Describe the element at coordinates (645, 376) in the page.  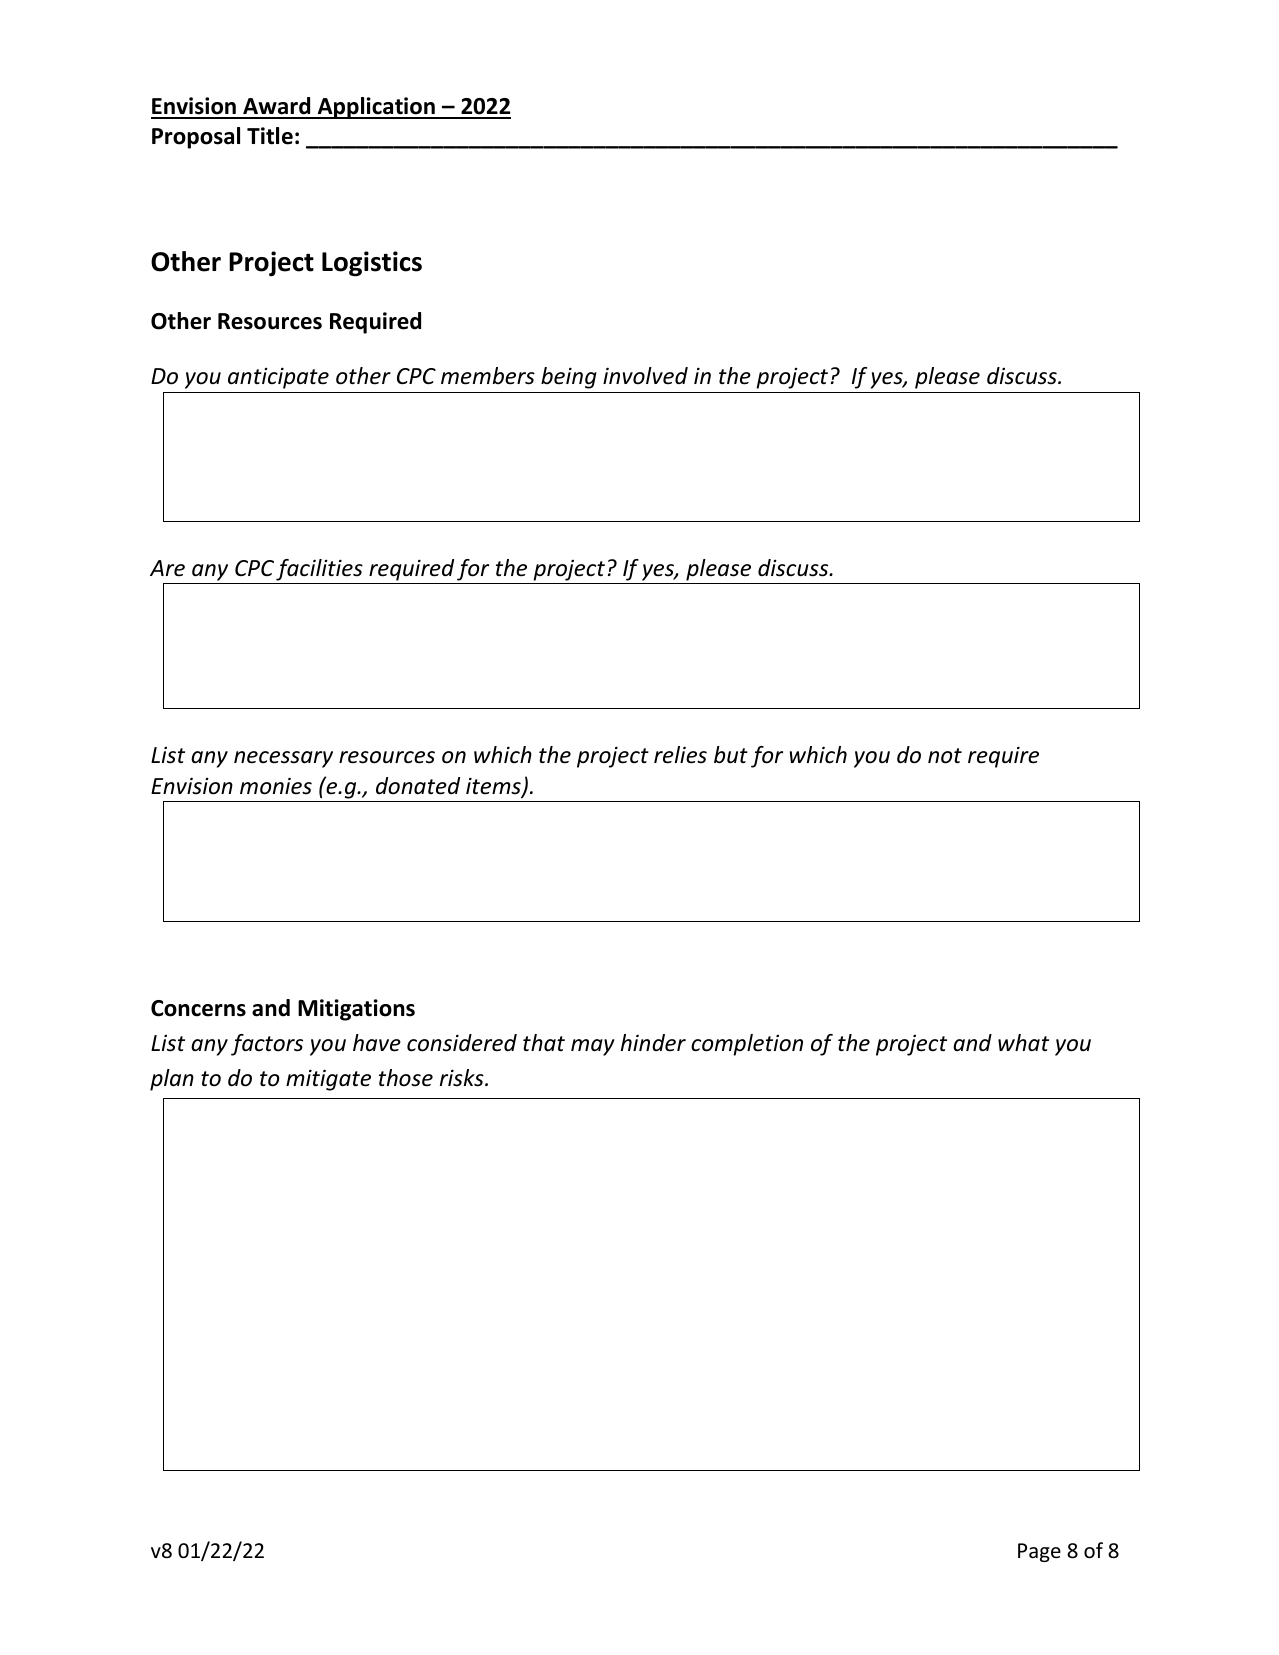
I see `involved` at that location.
